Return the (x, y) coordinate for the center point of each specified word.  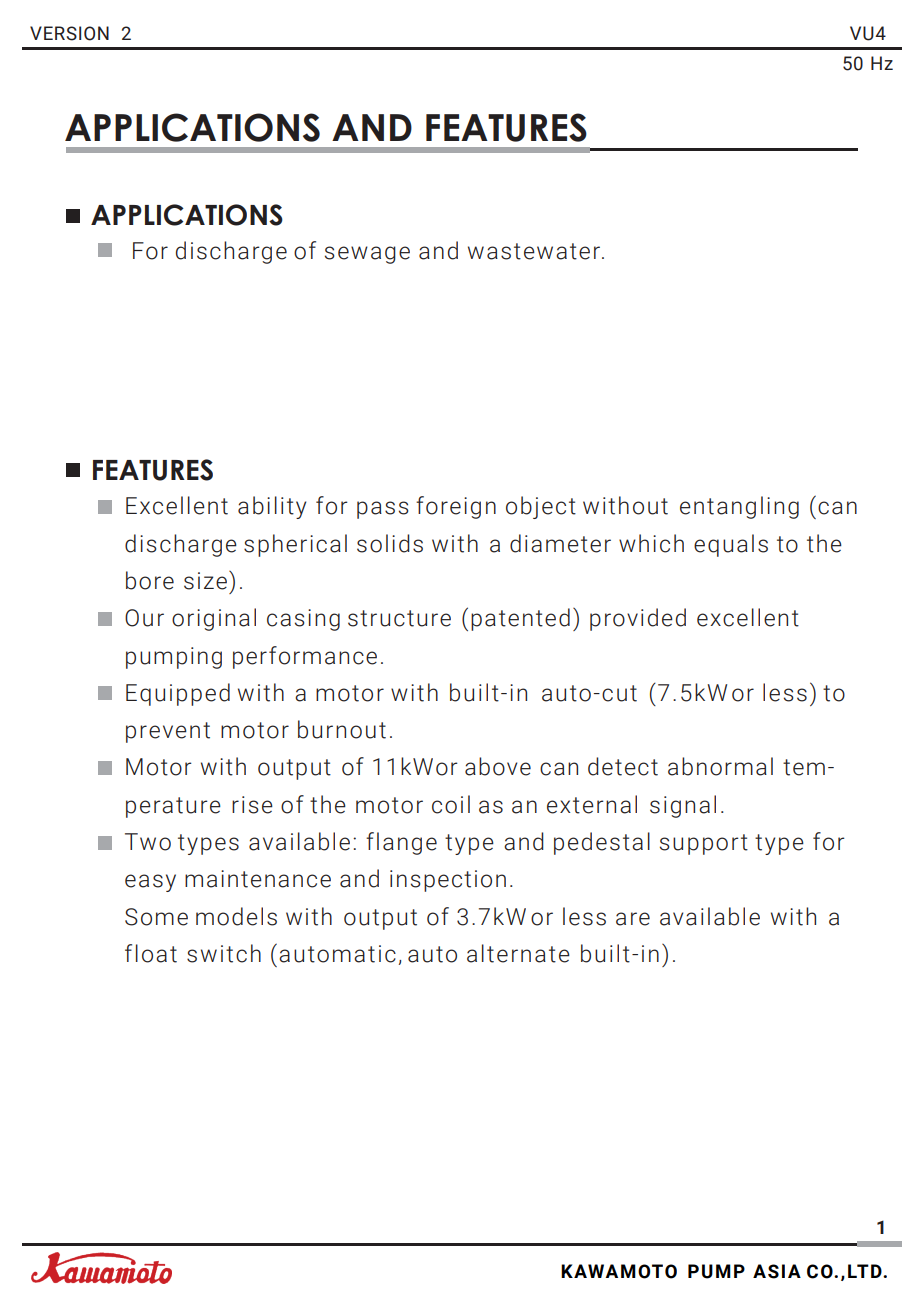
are (633, 919)
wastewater (535, 251)
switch (224, 953)
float (151, 953)
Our (144, 618)
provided (638, 619)
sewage (367, 255)
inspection (448, 881)
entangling (739, 507)
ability (272, 507)
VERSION (69, 33)
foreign (456, 507)
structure (399, 618)
